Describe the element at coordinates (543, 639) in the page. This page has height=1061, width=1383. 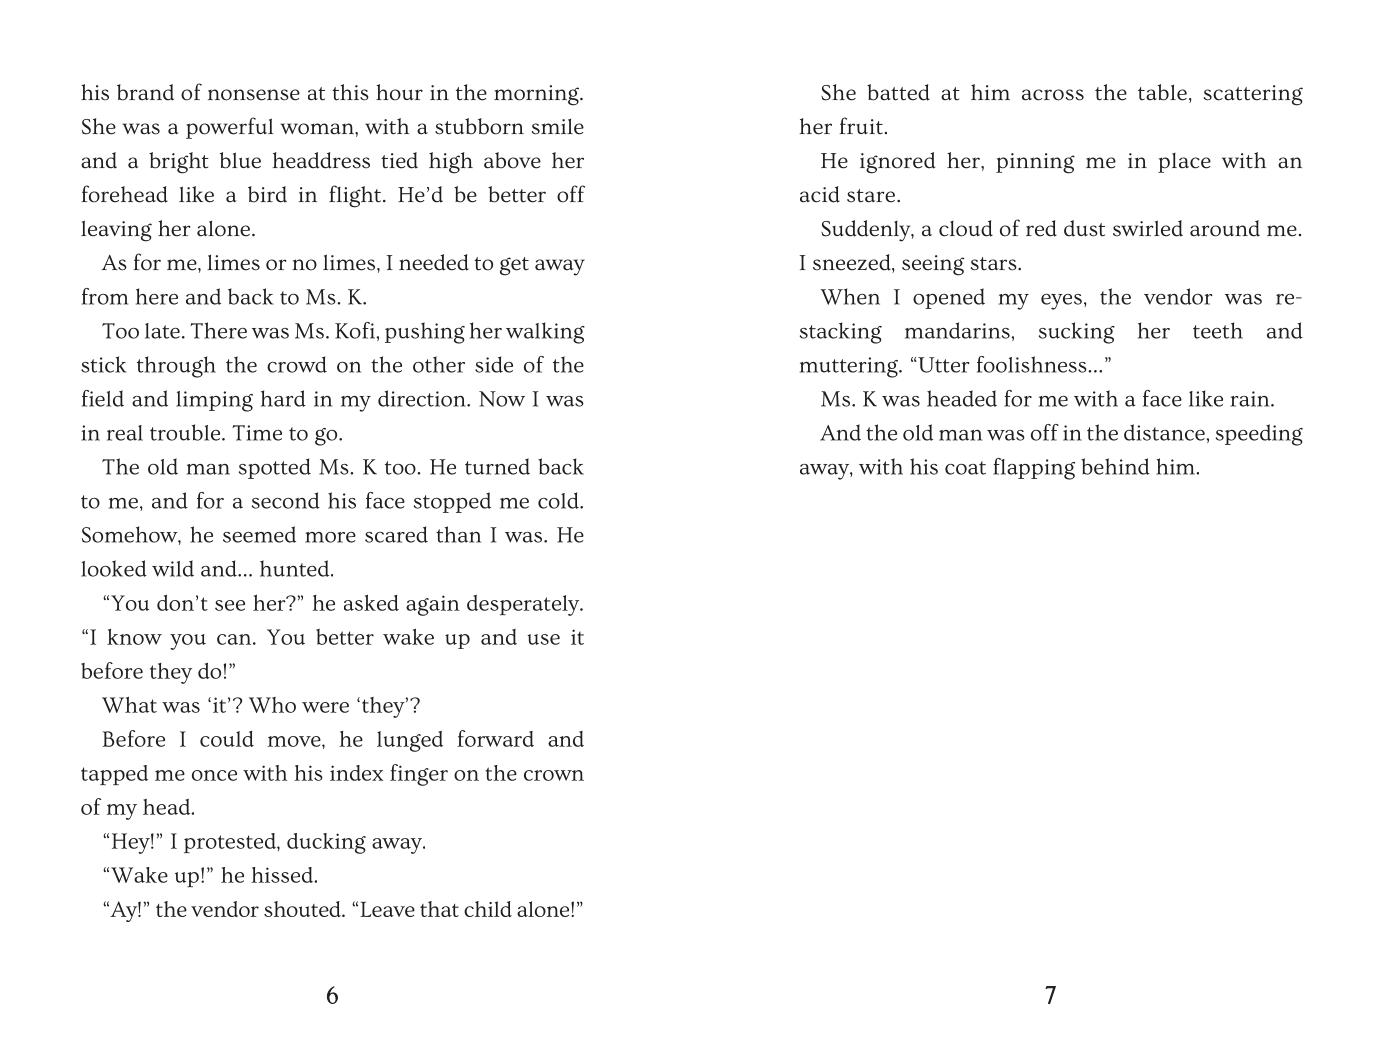
I see `use` at that location.
